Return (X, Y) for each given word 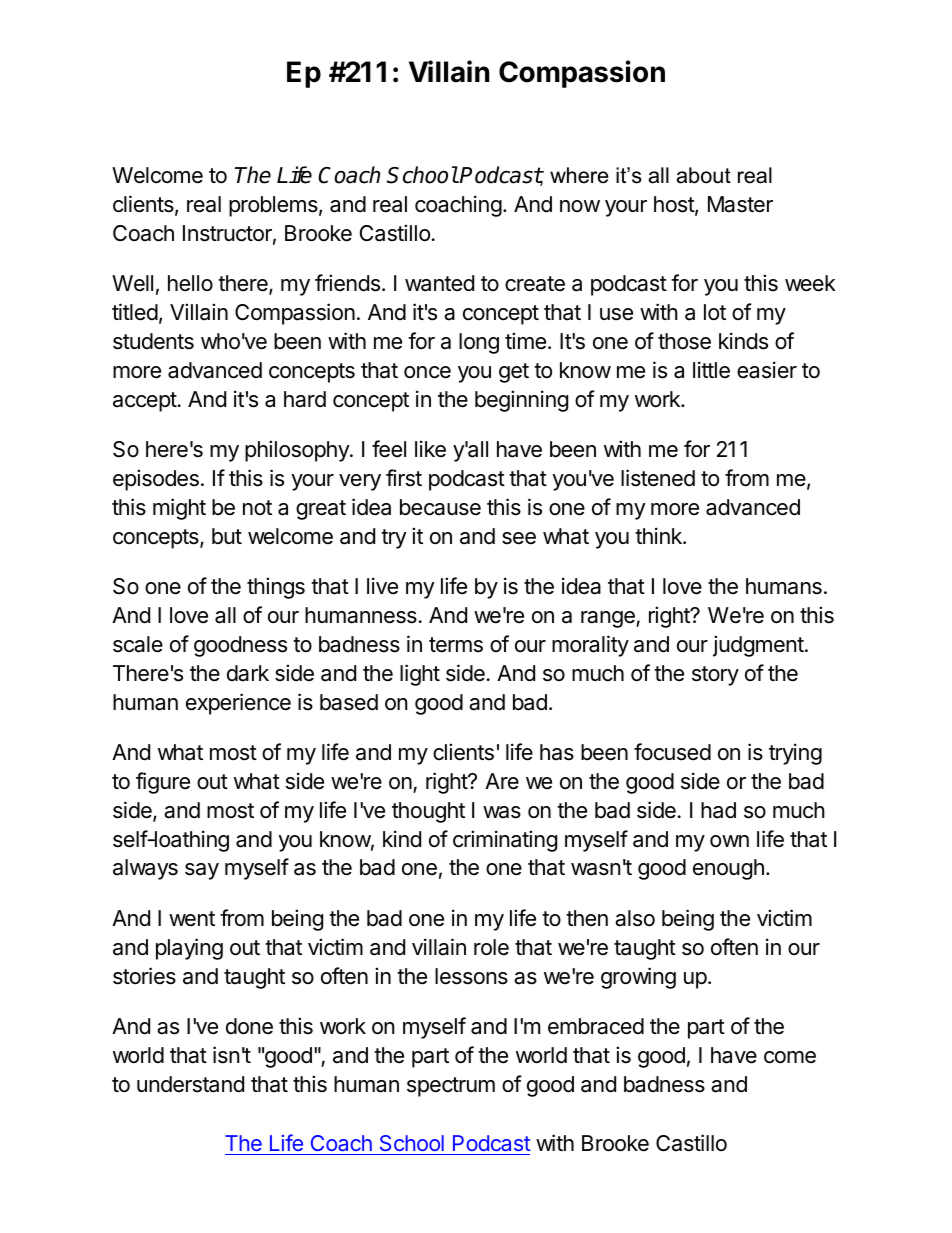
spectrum (451, 1087)
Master (740, 204)
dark (248, 673)
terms (456, 645)
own (729, 841)
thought (428, 812)
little (711, 370)
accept (145, 402)
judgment (758, 646)
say (202, 871)
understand (190, 1084)
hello (190, 283)
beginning (521, 401)
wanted (439, 283)
